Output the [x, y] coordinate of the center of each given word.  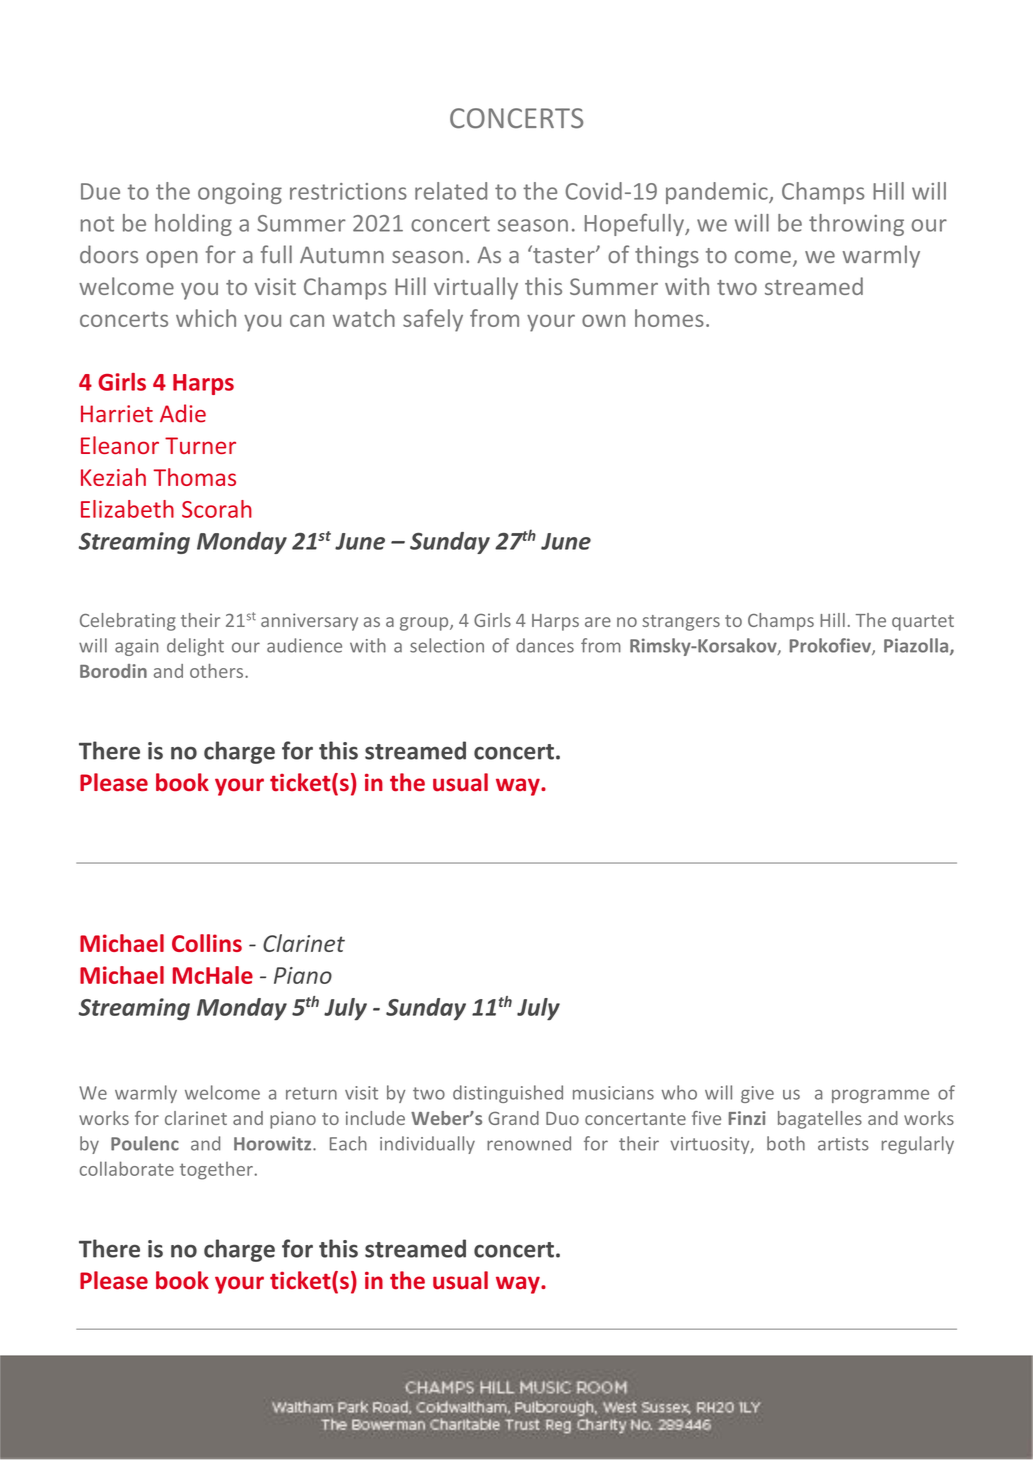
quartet [923, 623]
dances [545, 645]
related [451, 191]
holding [193, 225]
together [216, 1171]
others [218, 671]
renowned [529, 1143]
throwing [856, 225]
